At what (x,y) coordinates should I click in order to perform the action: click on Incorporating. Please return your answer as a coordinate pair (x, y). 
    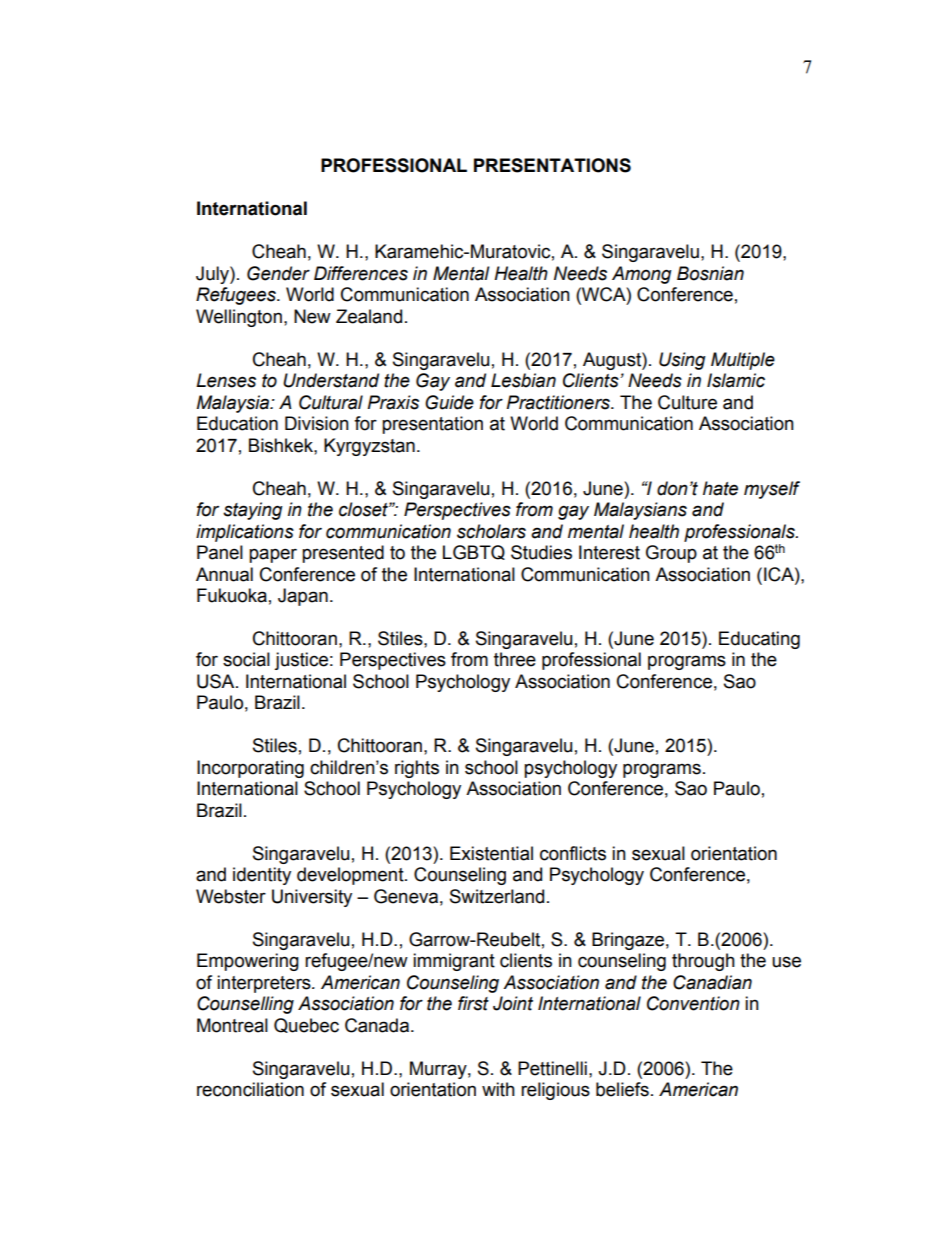
    Looking at the image, I should click on (250, 769).
